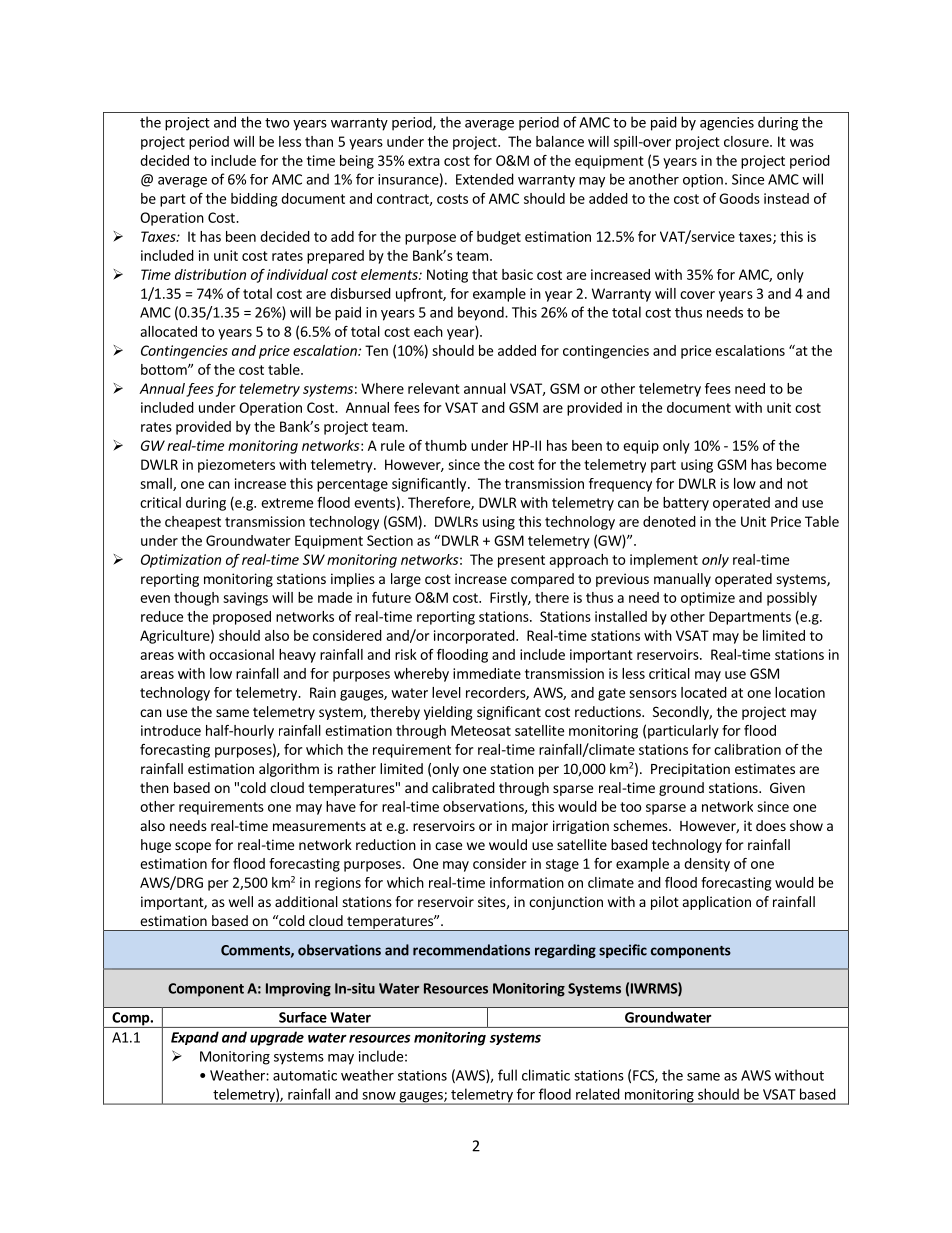  I want to click on optimize, so click(708, 599).
